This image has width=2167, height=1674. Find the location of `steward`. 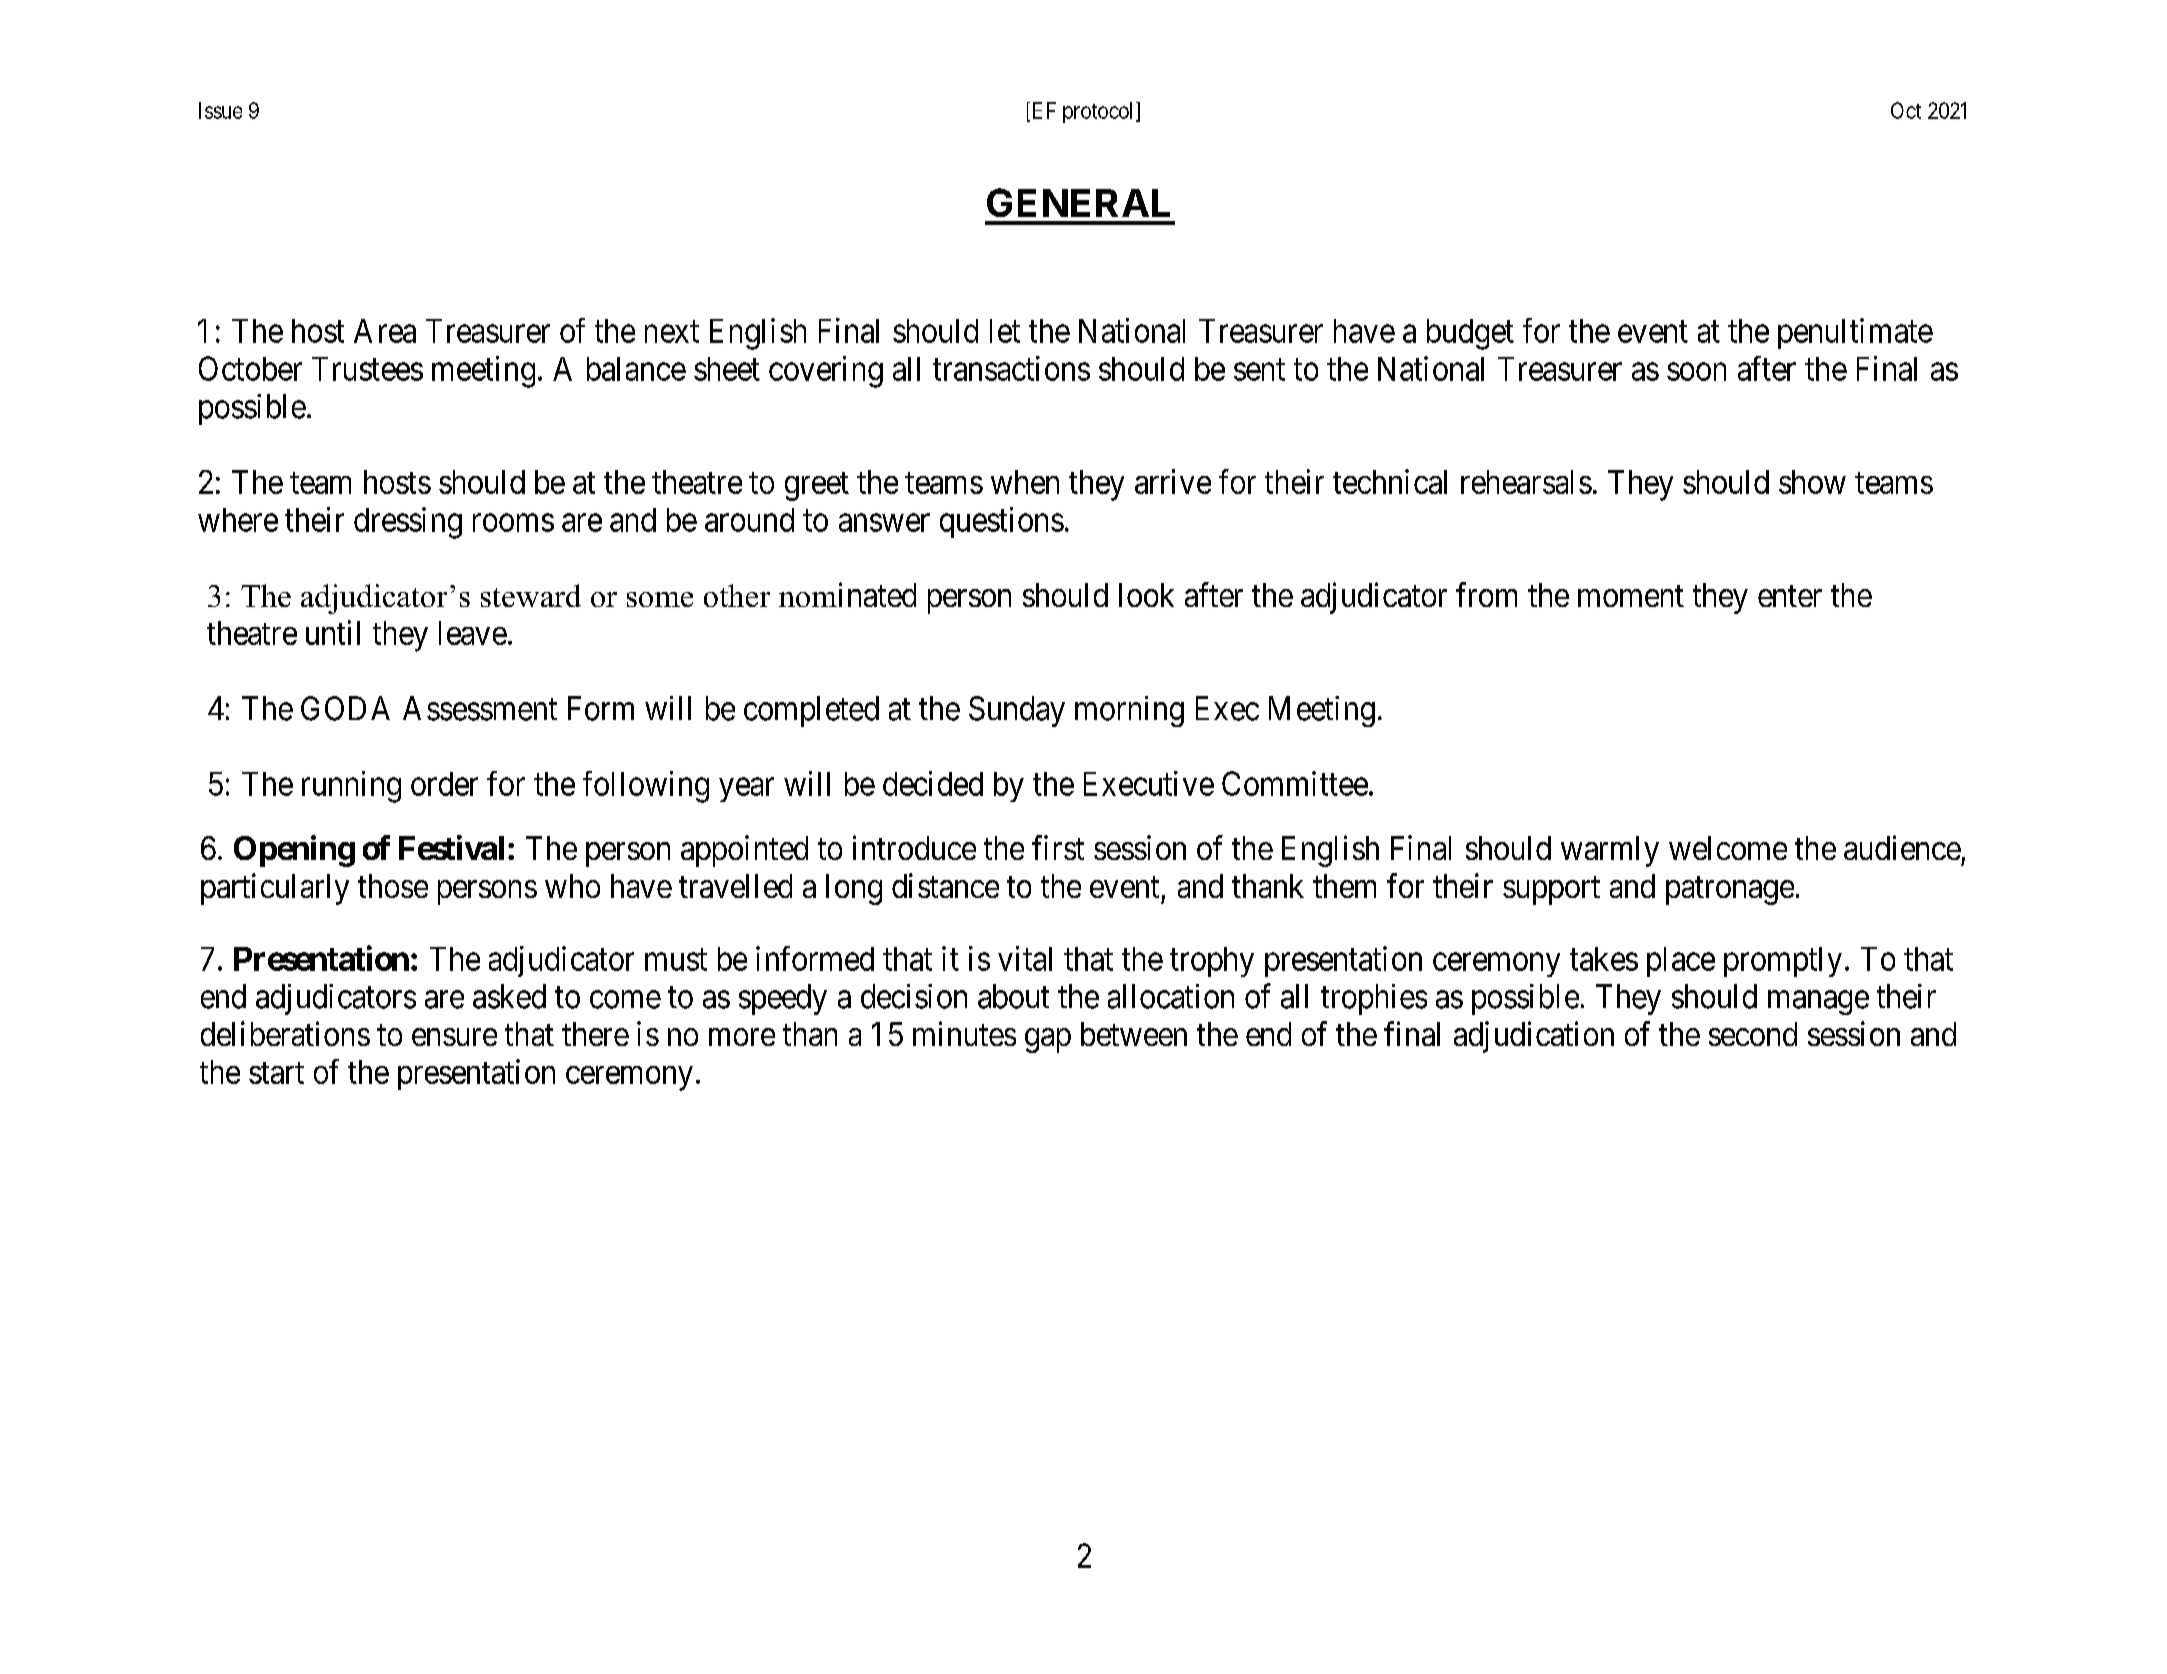

steward is located at coordinates (531, 595).
